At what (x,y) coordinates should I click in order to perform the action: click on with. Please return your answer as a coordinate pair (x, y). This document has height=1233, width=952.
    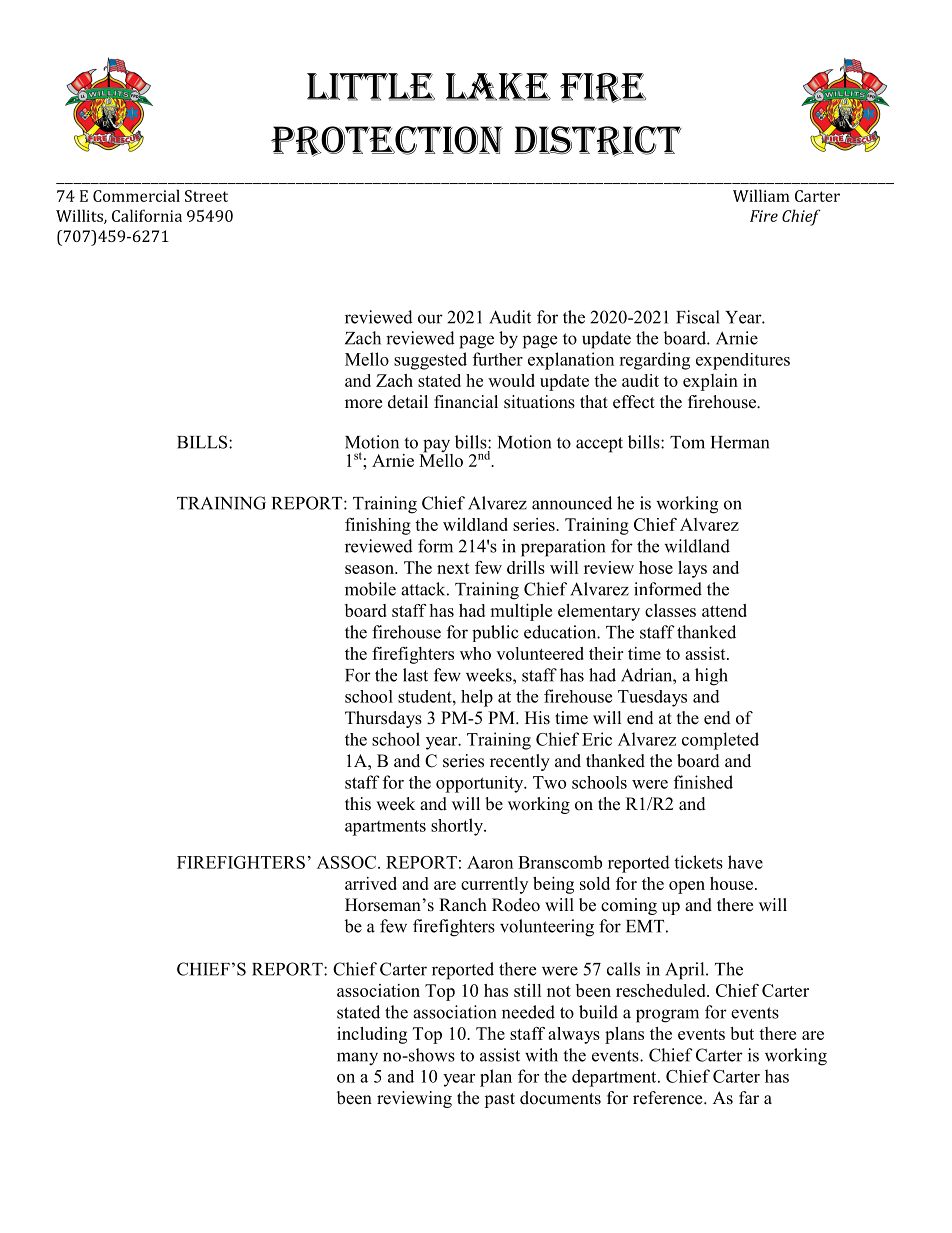
    Looking at the image, I should click on (541, 1055).
